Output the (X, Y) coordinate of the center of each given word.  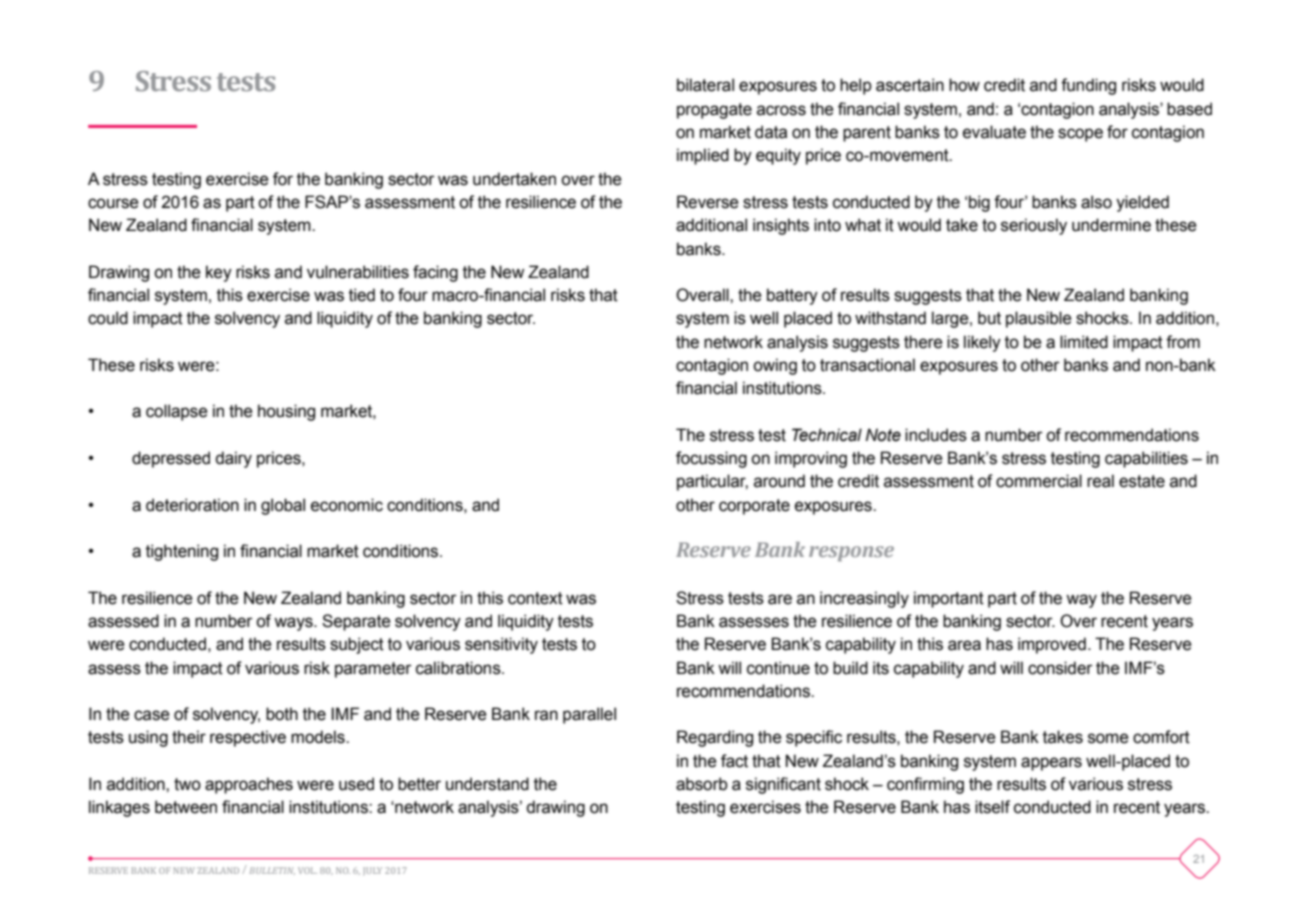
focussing (711, 459)
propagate (714, 111)
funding (1088, 86)
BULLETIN (272, 871)
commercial (1039, 481)
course (113, 203)
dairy (233, 459)
